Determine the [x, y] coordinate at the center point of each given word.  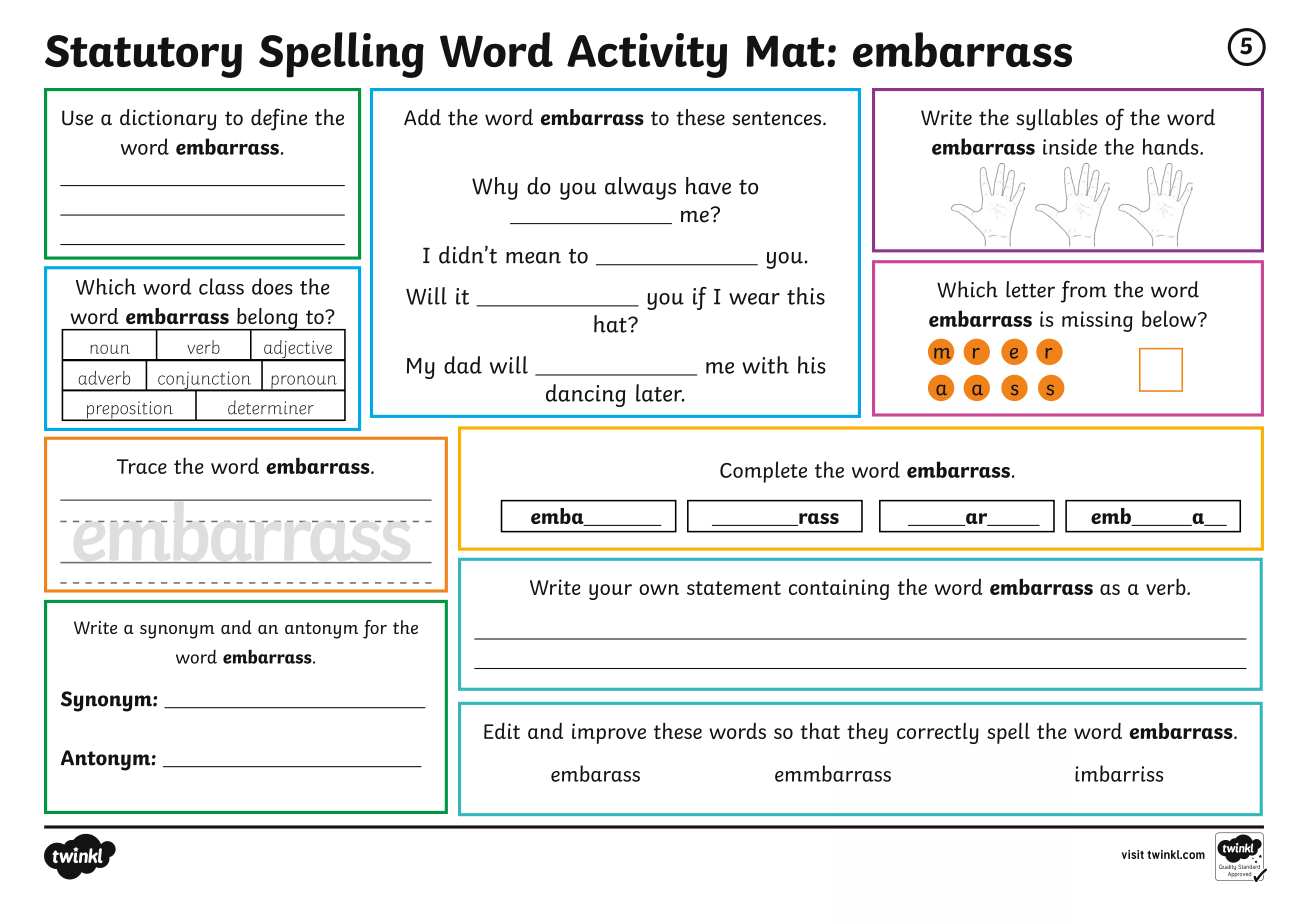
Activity [647, 55]
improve [609, 733]
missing [1097, 321]
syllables [1057, 120]
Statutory [143, 56]
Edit [502, 731]
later [660, 393]
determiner [271, 407]
